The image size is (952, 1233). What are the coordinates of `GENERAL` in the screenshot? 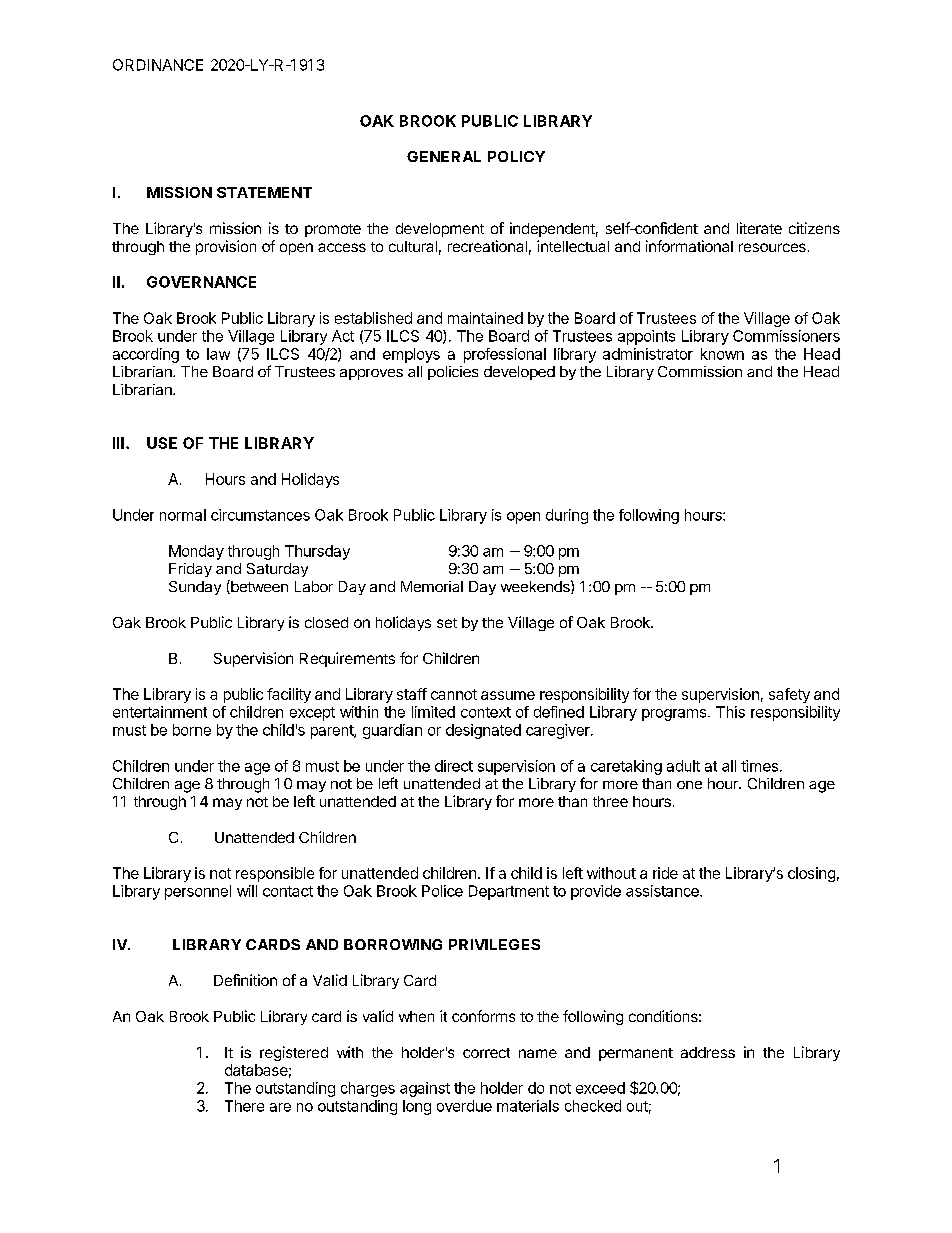 It's located at (444, 156).
